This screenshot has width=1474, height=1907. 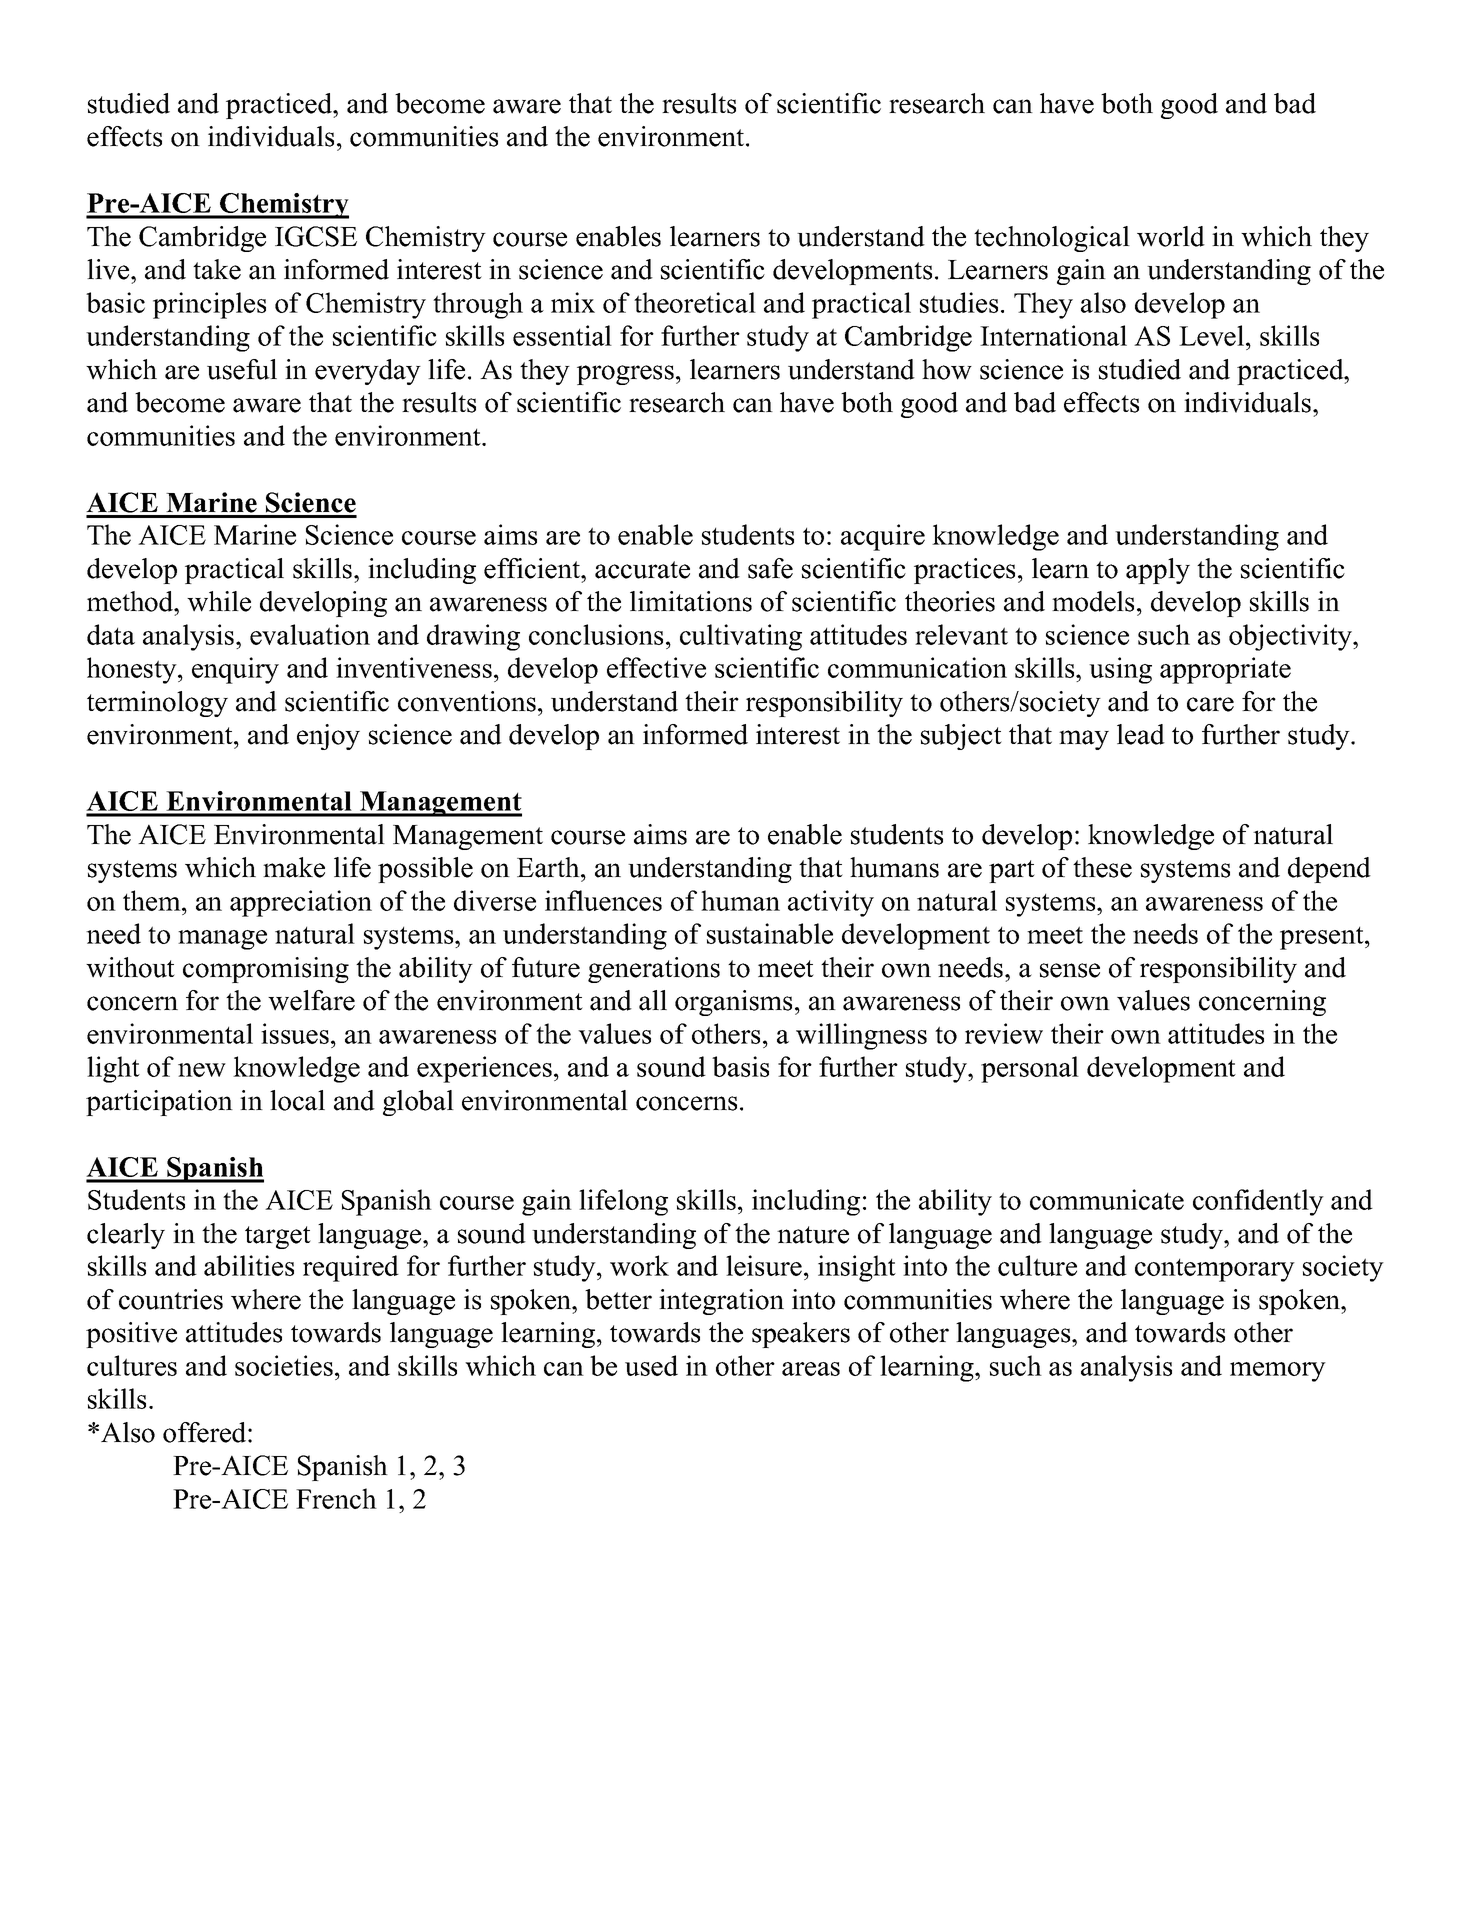 What do you see at coordinates (217, 269) in the screenshot?
I see `take` at bounding box center [217, 269].
